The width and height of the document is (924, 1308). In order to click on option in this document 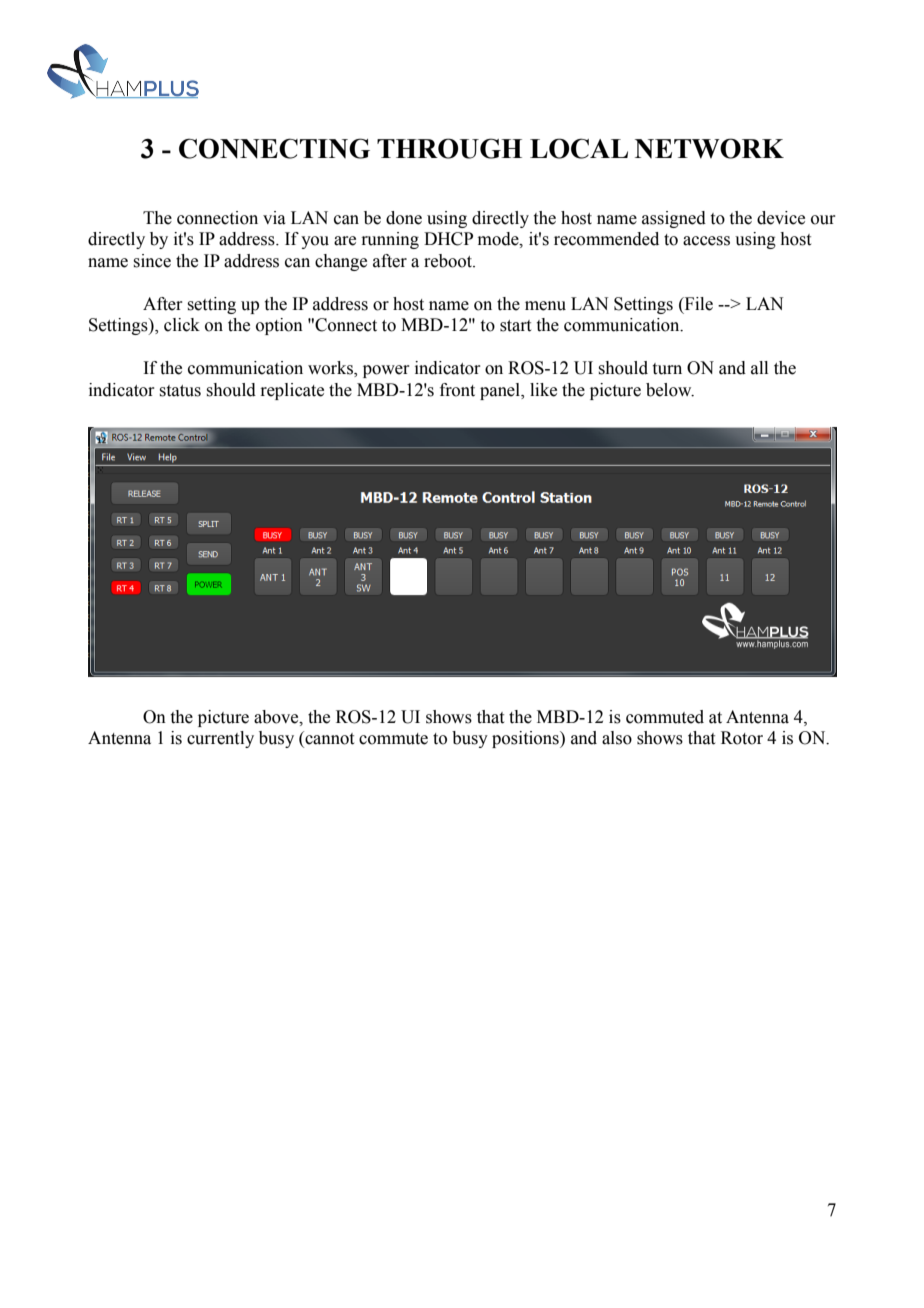, I will do `click(279, 326)`.
